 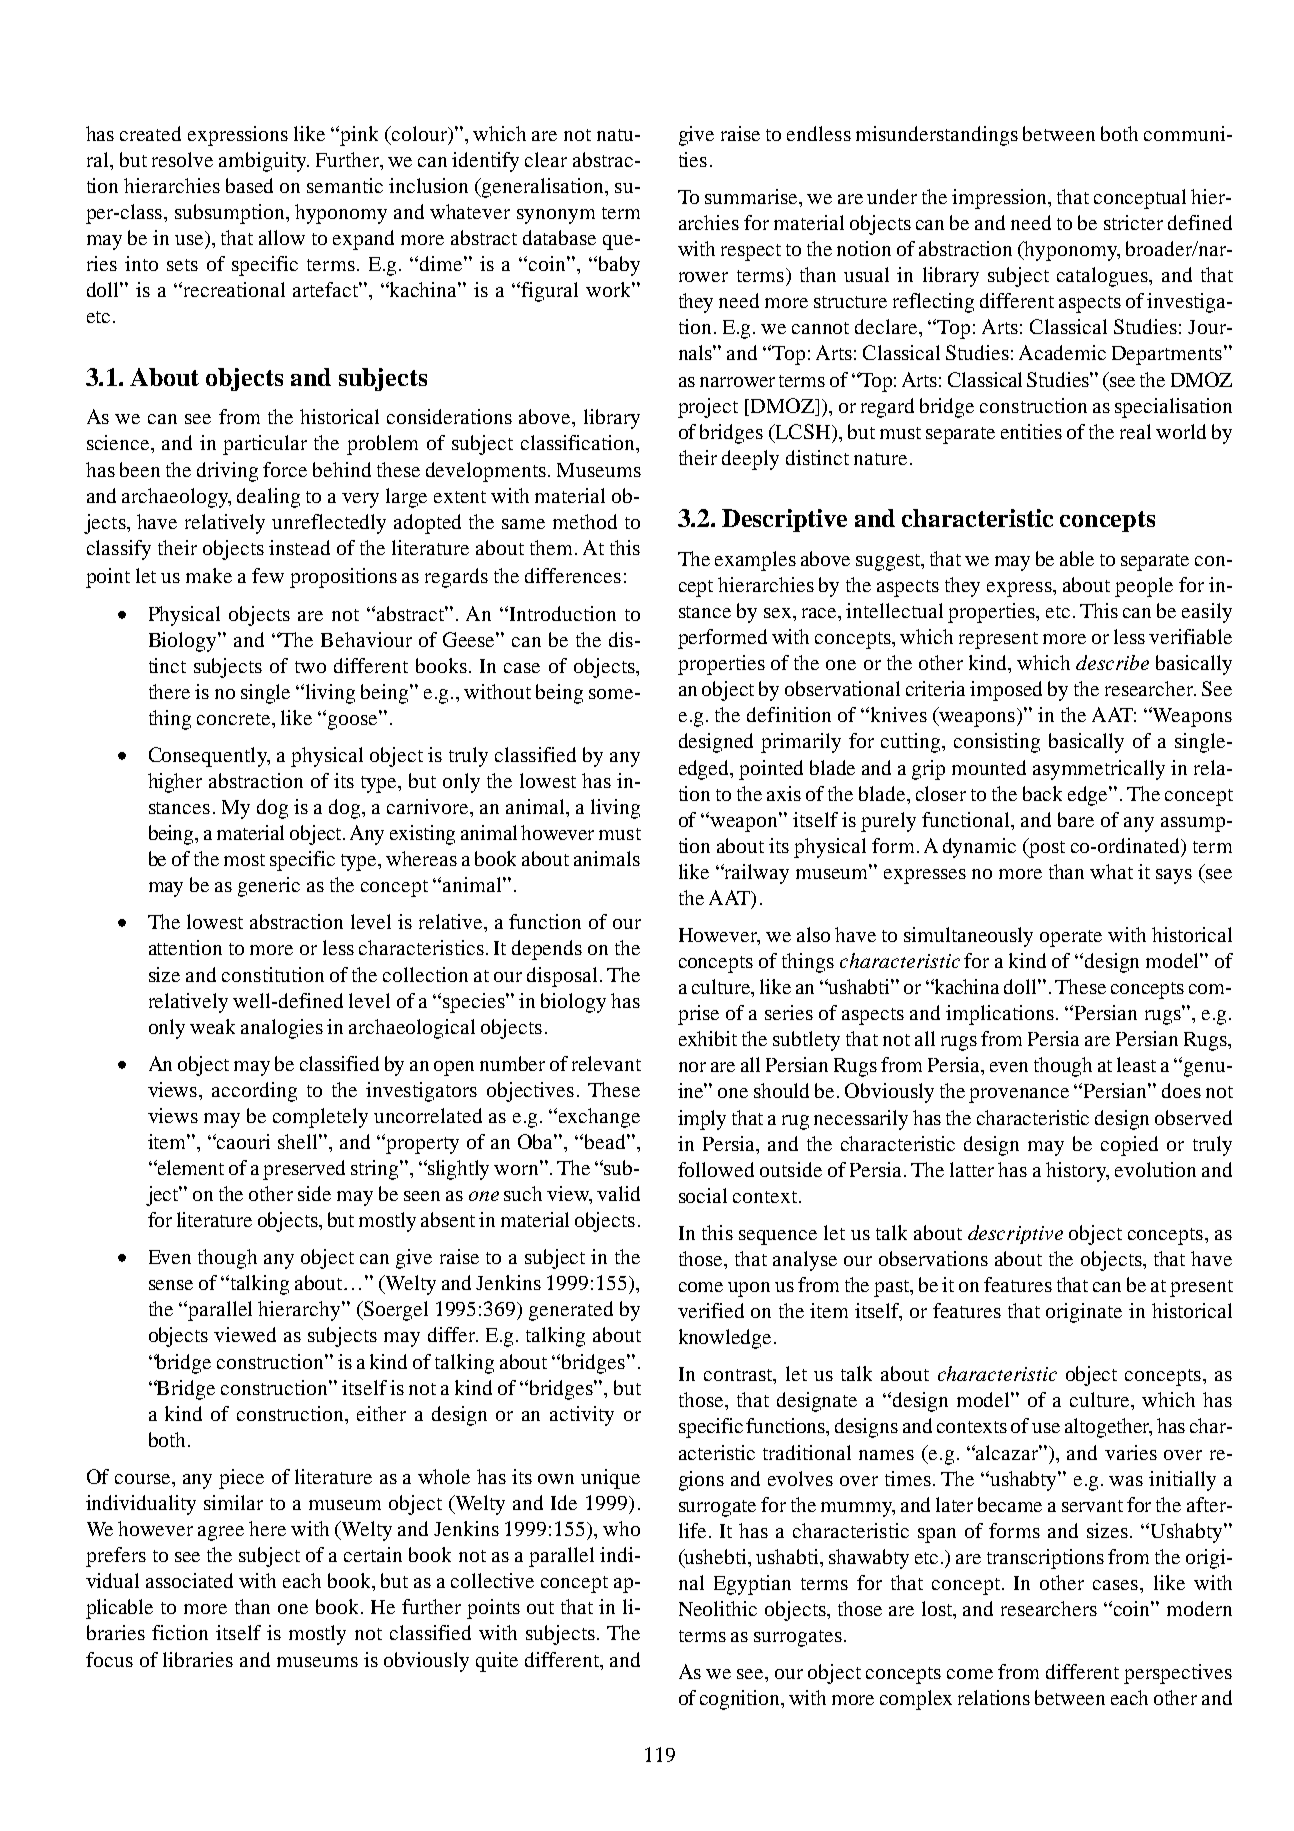 What do you see at coordinates (249, 185) in the screenshot?
I see `based` at bounding box center [249, 185].
